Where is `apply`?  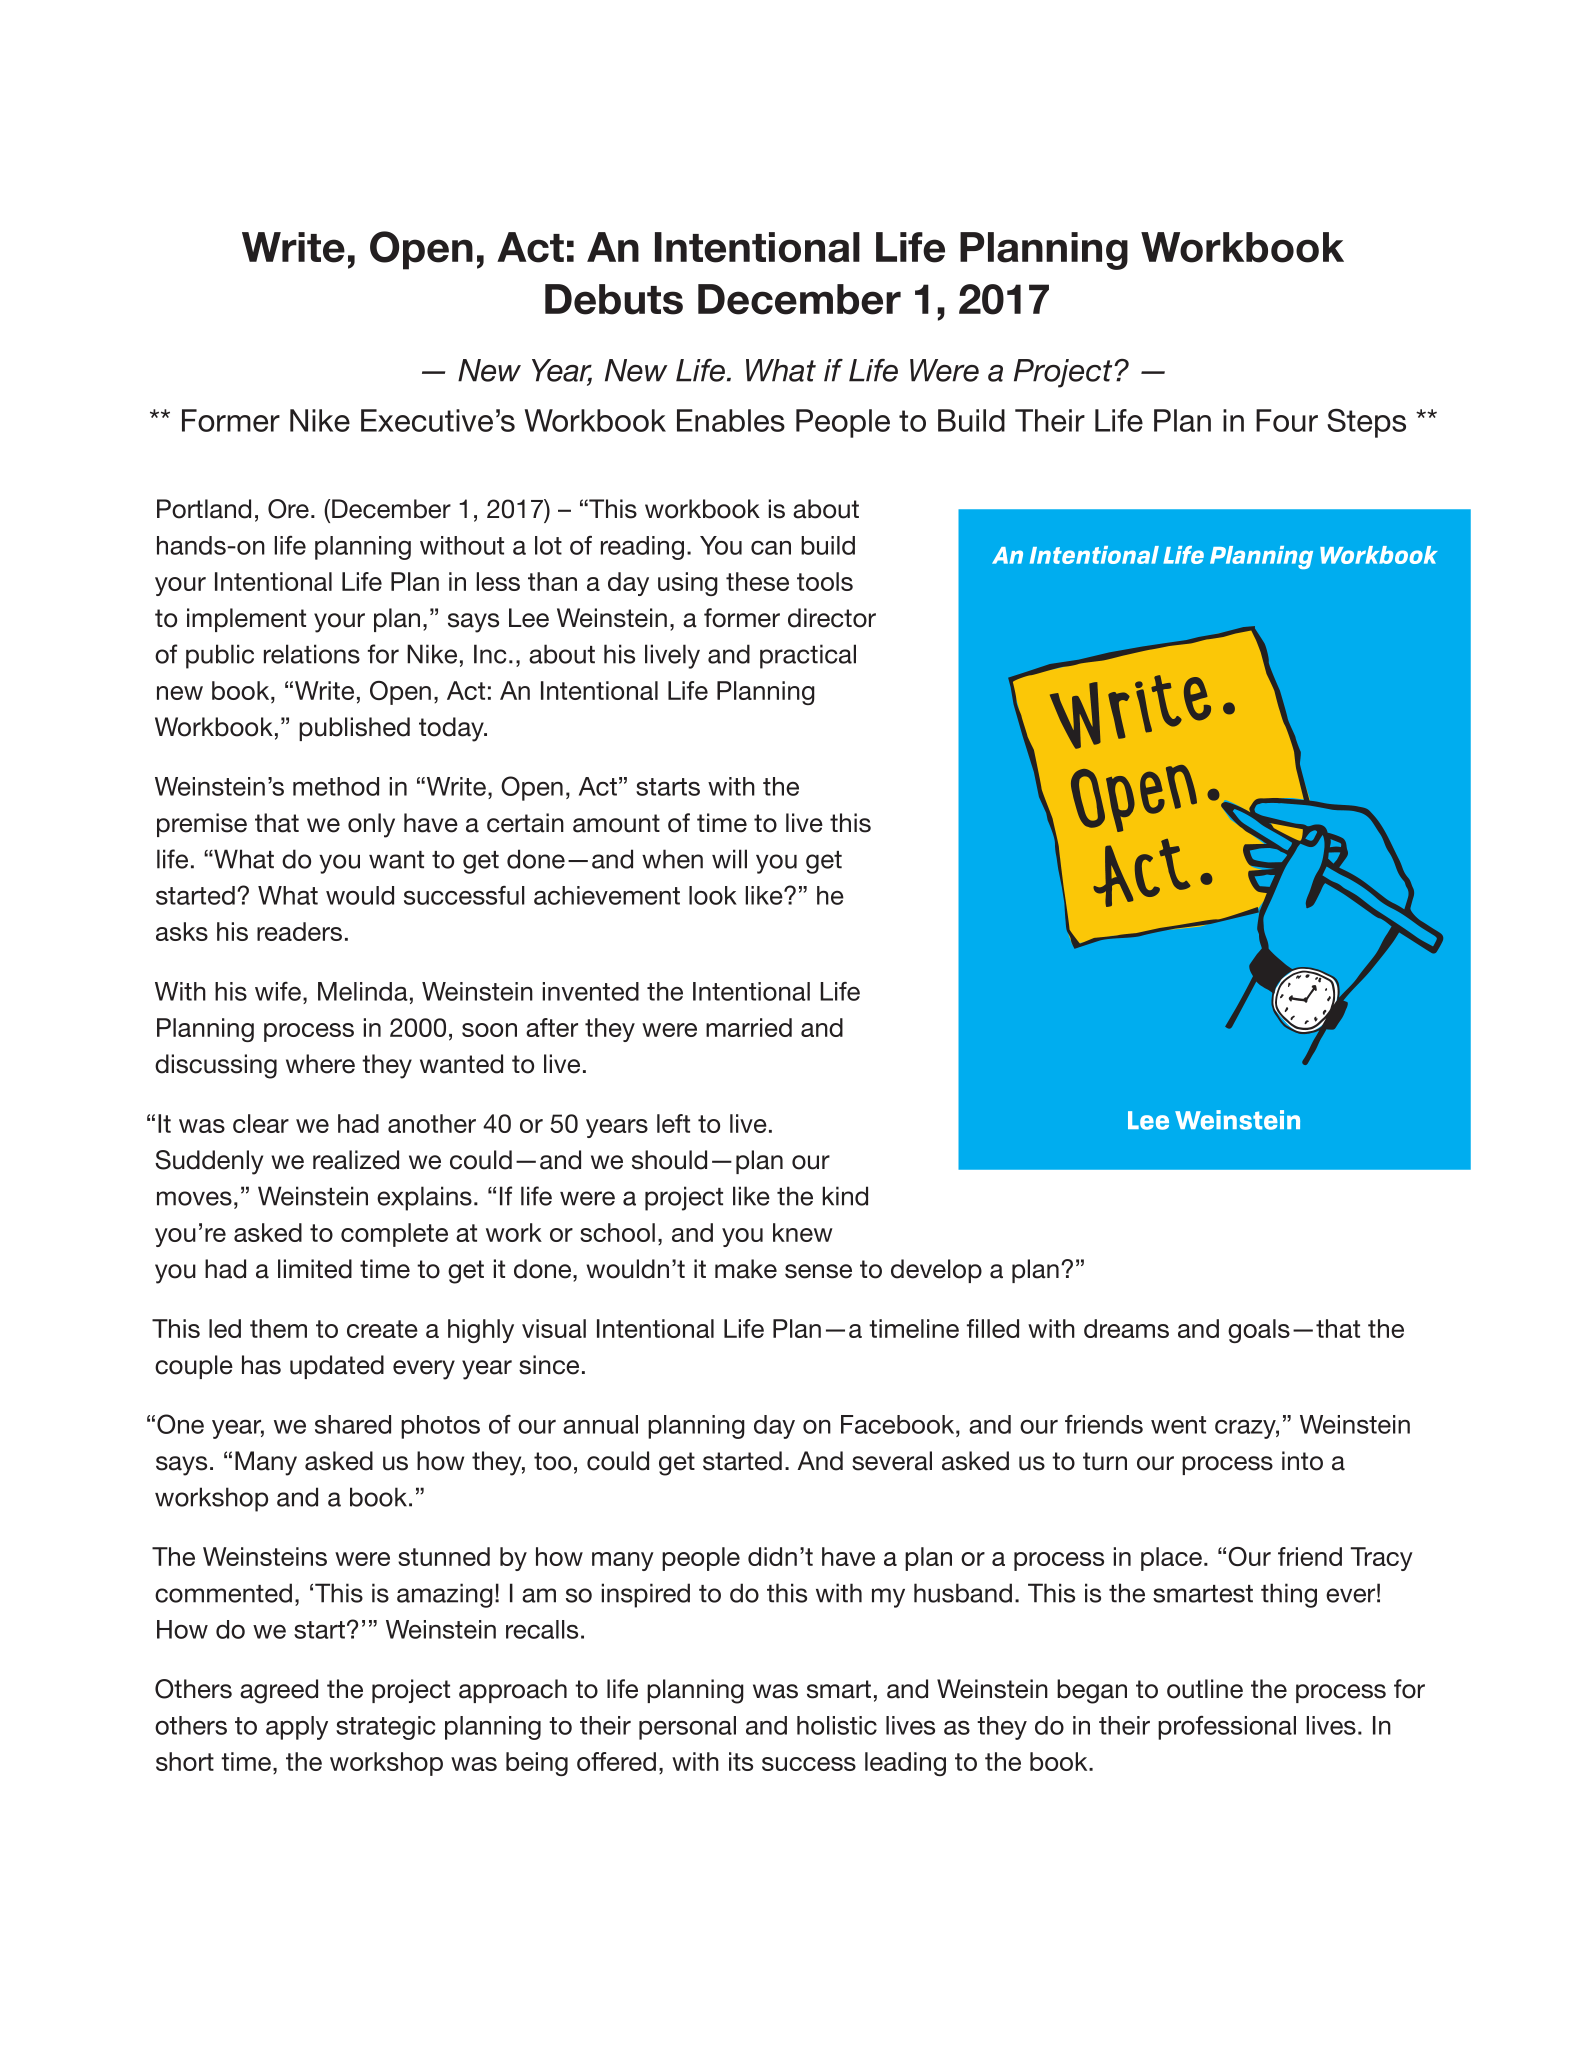 apply is located at coordinates (297, 1728).
